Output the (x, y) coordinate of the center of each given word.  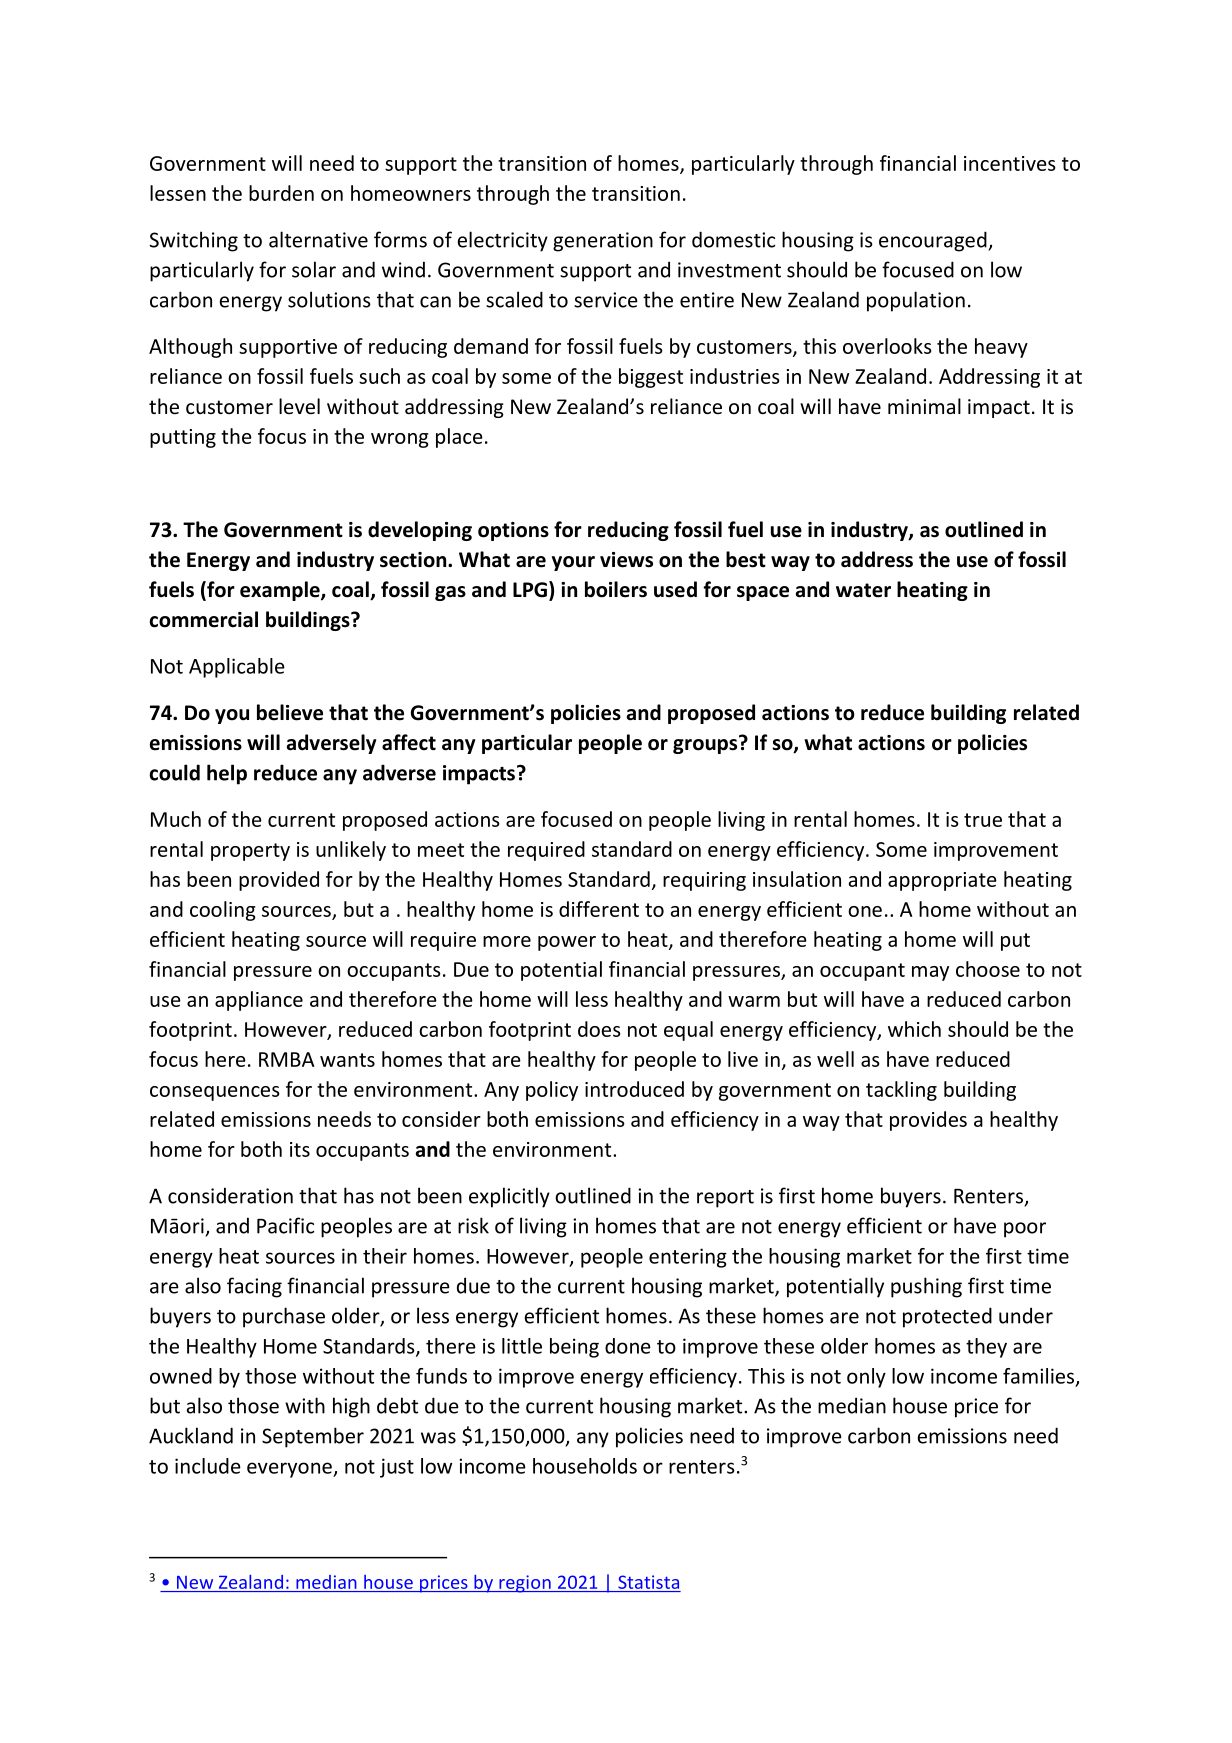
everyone (290, 1470)
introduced (634, 1089)
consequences (215, 1093)
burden (281, 193)
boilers (616, 589)
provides (928, 1121)
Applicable (237, 668)
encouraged (934, 241)
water (863, 590)
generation (603, 242)
